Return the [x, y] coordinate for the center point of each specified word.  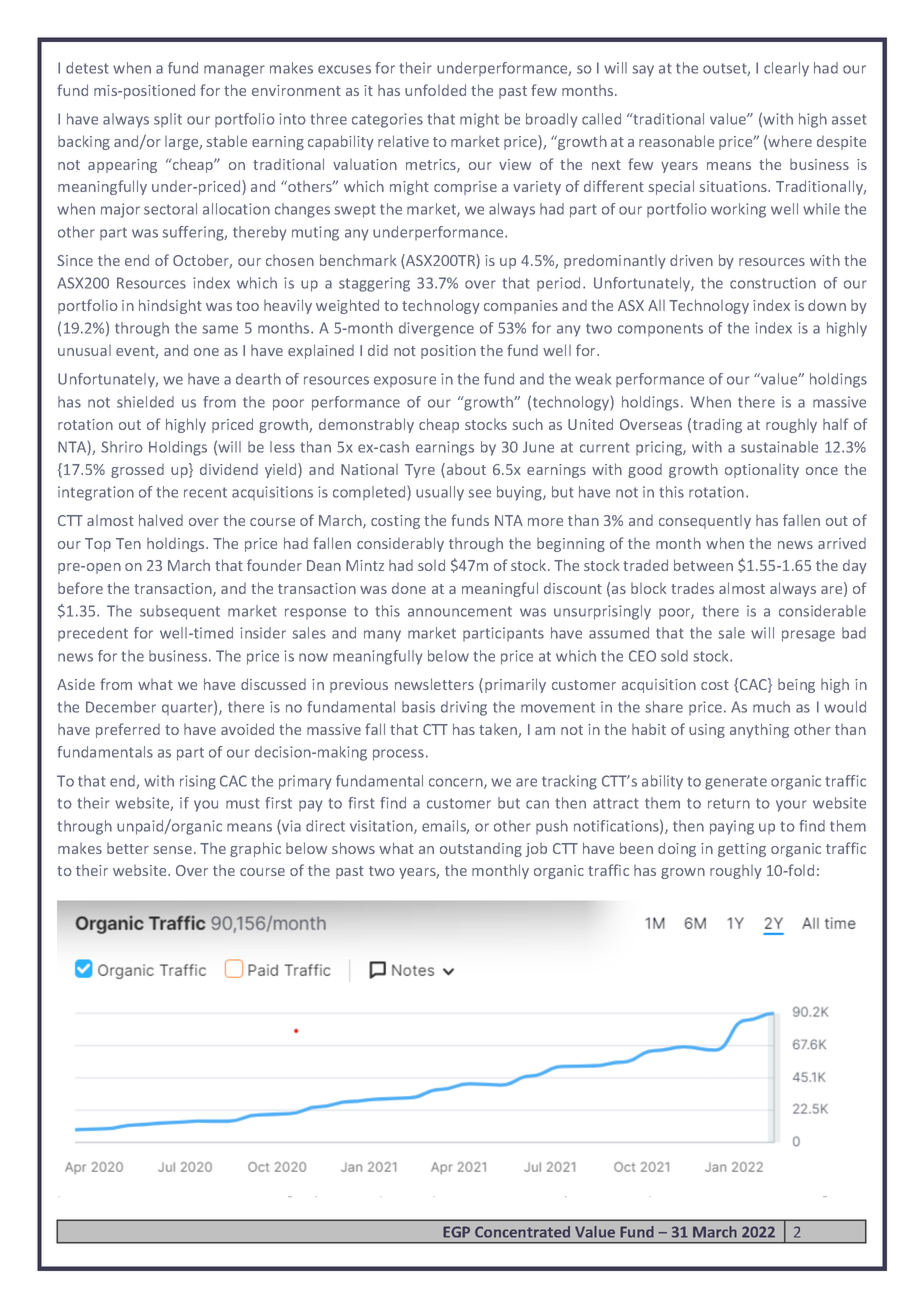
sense [173, 850]
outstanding [481, 850]
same [220, 329]
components [660, 329]
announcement [460, 611]
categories [387, 120]
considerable [822, 611]
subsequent [180, 612]
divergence [436, 329]
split [168, 120]
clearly [786, 69]
